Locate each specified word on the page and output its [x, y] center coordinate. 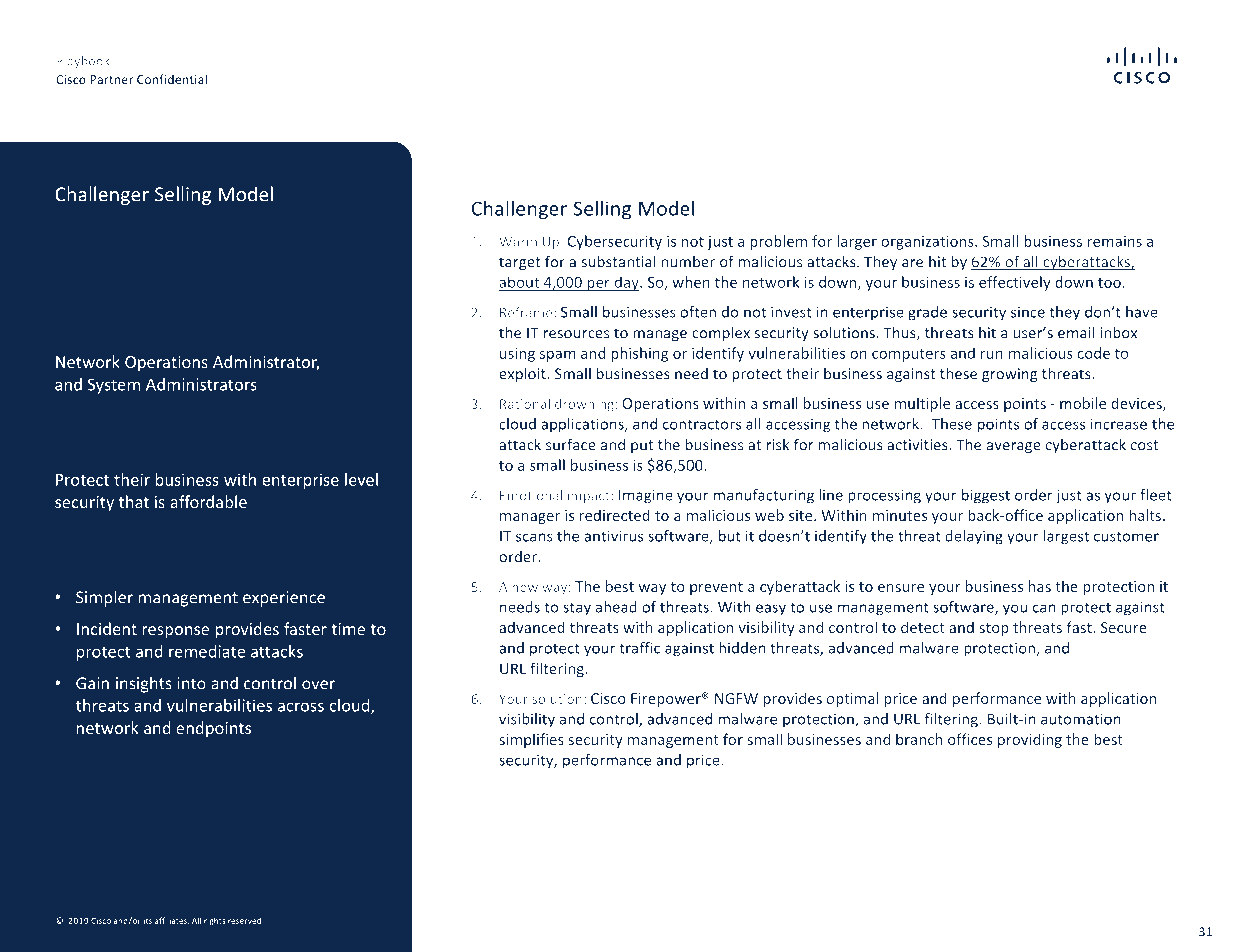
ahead [616, 607]
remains [1115, 241]
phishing [639, 354]
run [992, 354]
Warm [518, 242]
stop [994, 629]
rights [214, 921]
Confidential [172, 79]
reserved [245, 920]
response [175, 632]
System [114, 386]
